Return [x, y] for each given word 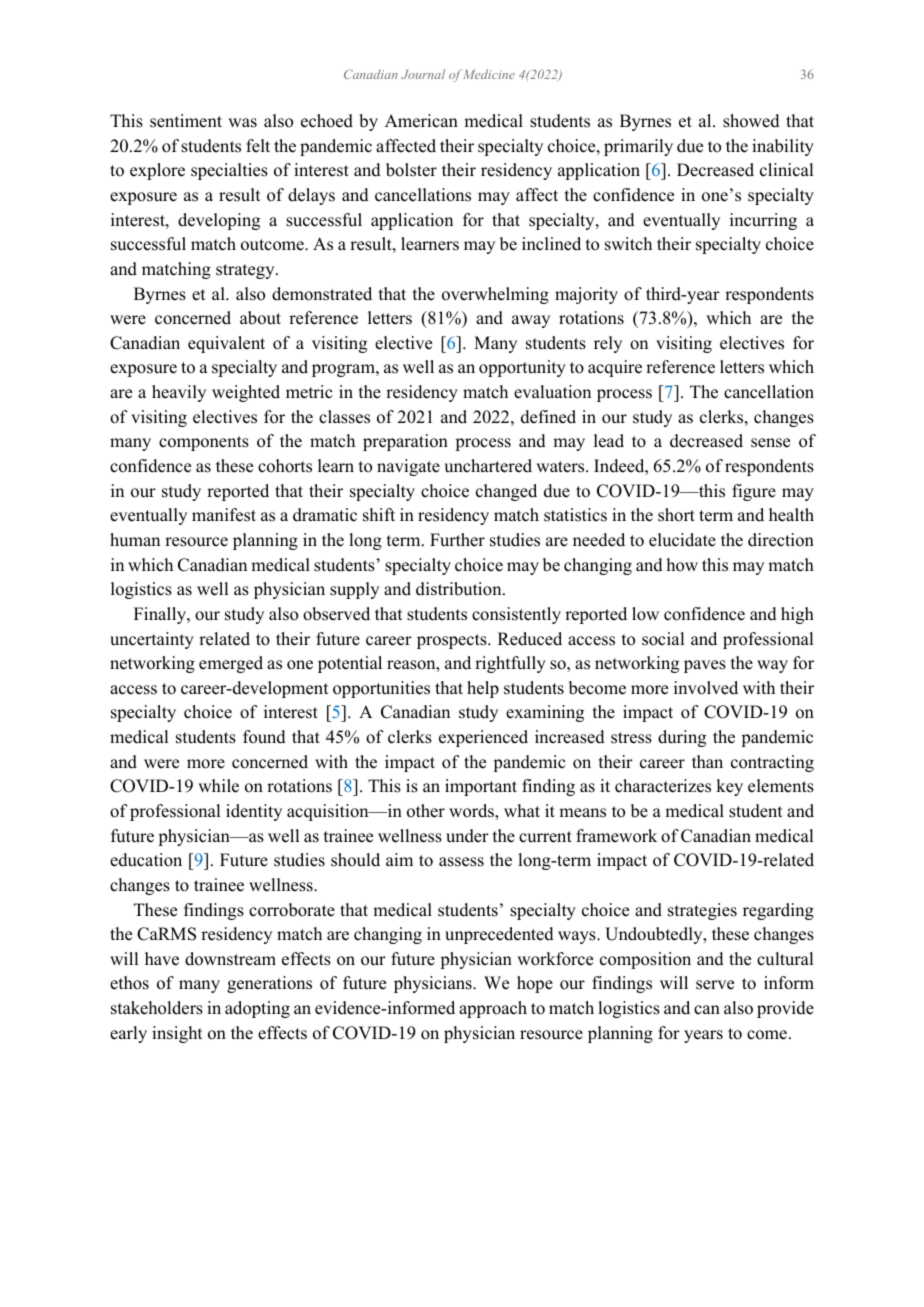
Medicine [489, 74]
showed [751, 121]
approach [493, 1009]
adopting [257, 1009]
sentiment [186, 121]
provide [785, 1009]
